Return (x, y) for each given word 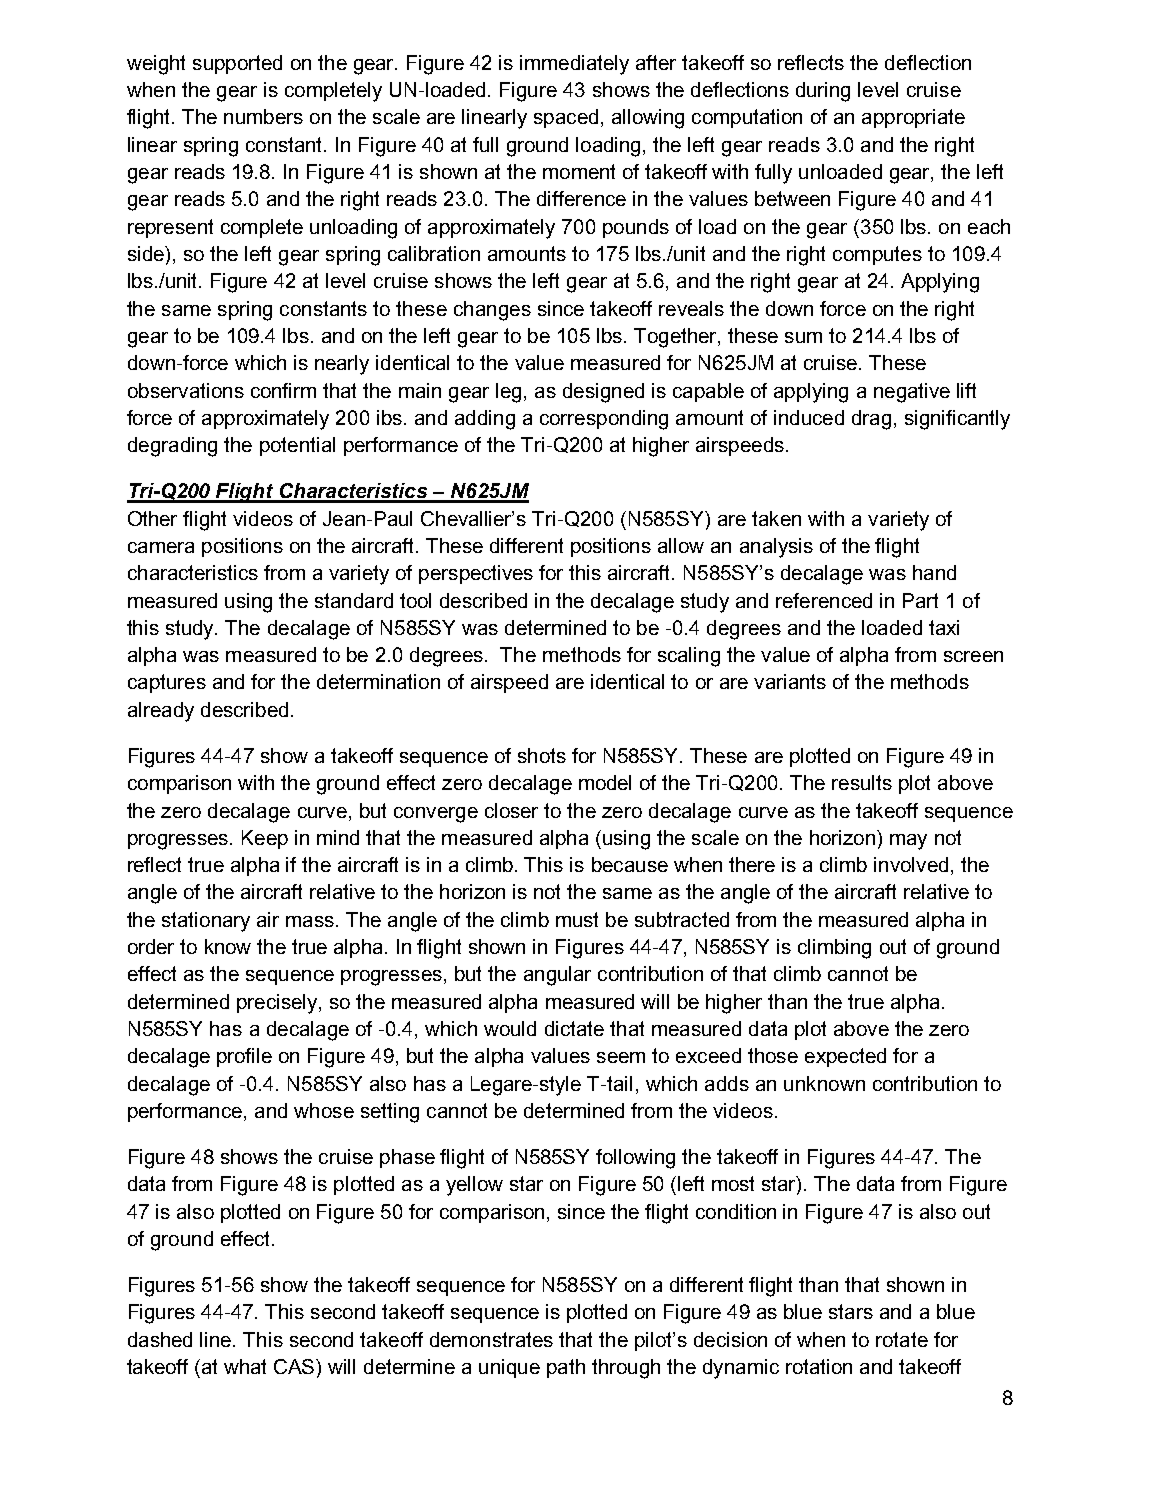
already (161, 712)
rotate (902, 1339)
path (566, 1368)
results (862, 782)
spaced (566, 118)
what (245, 1366)
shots (542, 755)
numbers (263, 116)
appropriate (913, 118)
